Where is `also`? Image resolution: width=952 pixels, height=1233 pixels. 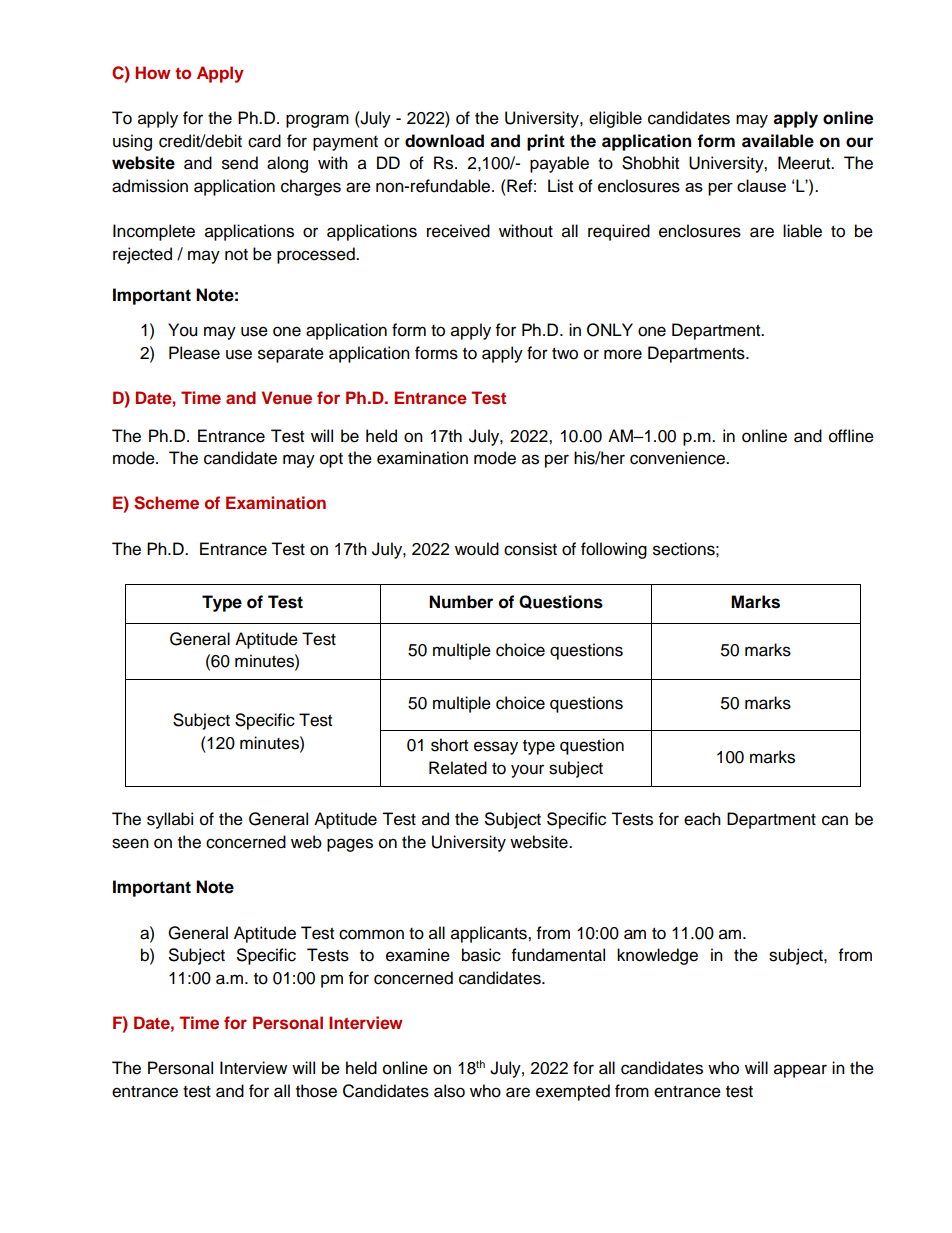
also is located at coordinates (449, 1091).
